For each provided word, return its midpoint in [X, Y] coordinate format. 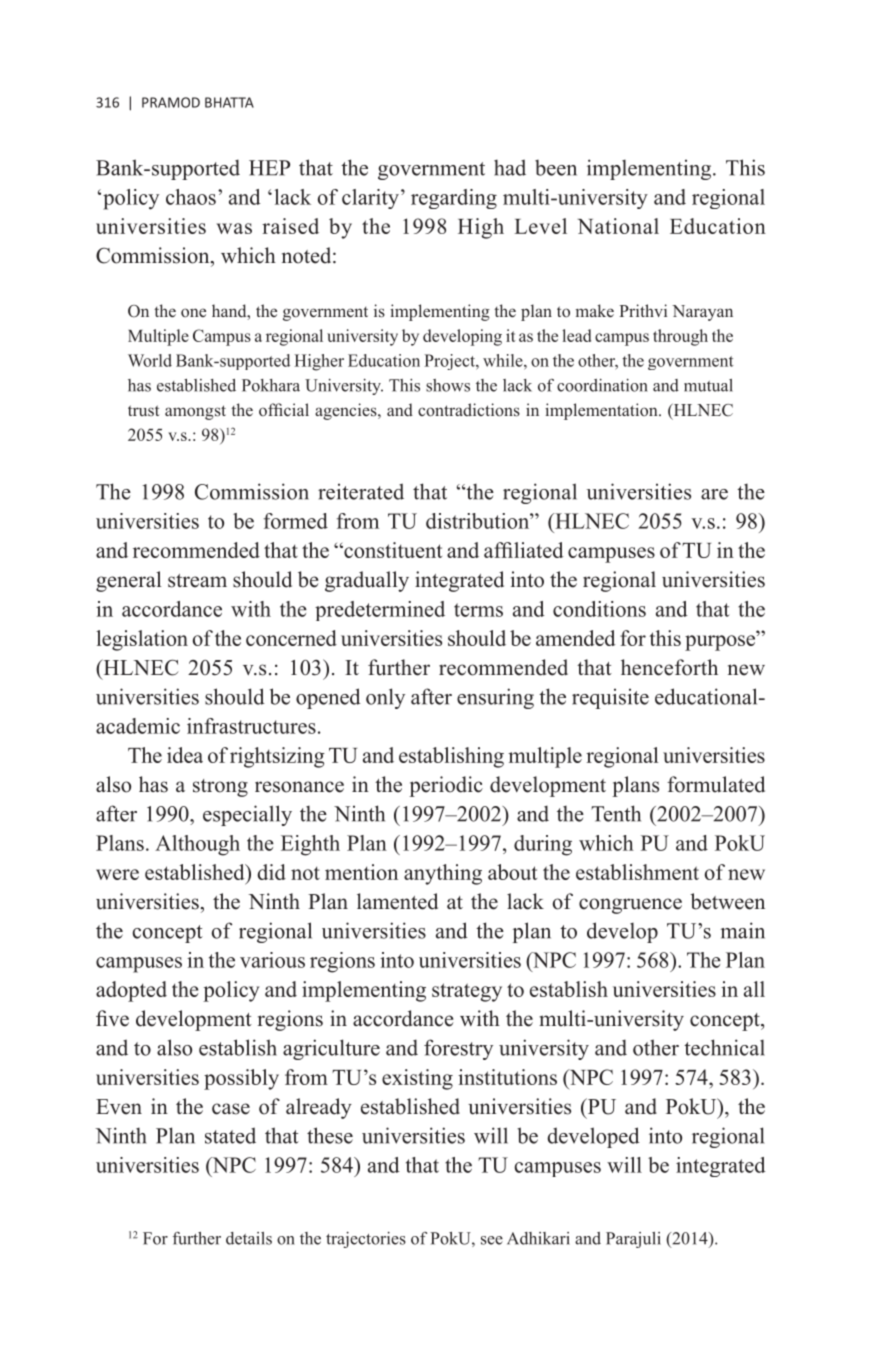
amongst [195, 412]
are [714, 494]
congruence [630, 906]
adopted [131, 991]
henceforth [669, 667]
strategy [467, 992]
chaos [191, 197]
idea [185, 755]
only [385, 698]
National [618, 226]
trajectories [366, 1240]
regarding [454, 199]
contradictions [469, 410]
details [249, 1238]
